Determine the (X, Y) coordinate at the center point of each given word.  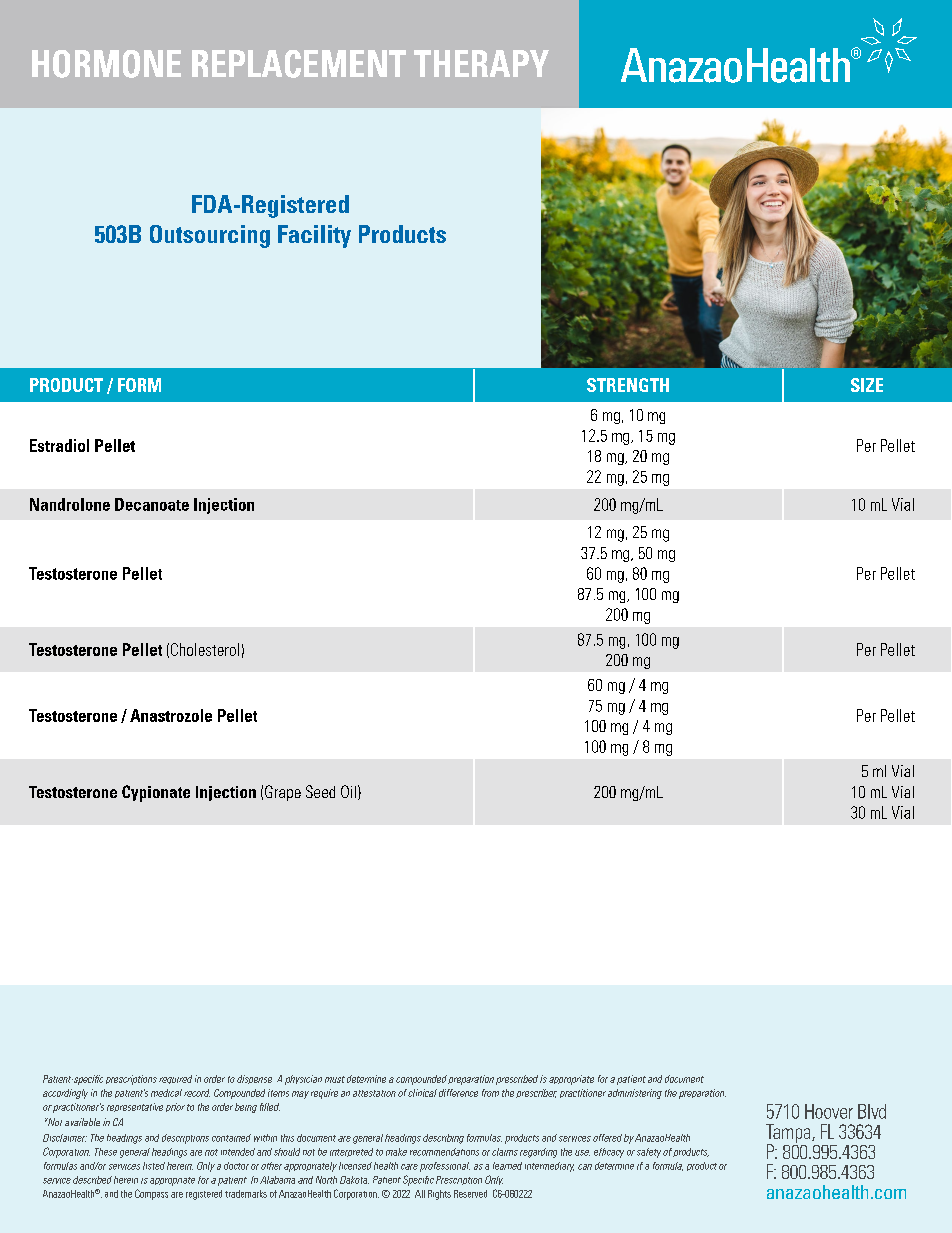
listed (154, 1166)
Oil (348, 791)
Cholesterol (205, 649)
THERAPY (481, 63)
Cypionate (156, 793)
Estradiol (59, 445)
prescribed (517, 1080)
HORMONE (106, 64)
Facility (314, 236)
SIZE (867, 385)
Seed (320, 791)
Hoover (829, 1111)
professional (445, 1167)
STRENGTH (628, 385)
